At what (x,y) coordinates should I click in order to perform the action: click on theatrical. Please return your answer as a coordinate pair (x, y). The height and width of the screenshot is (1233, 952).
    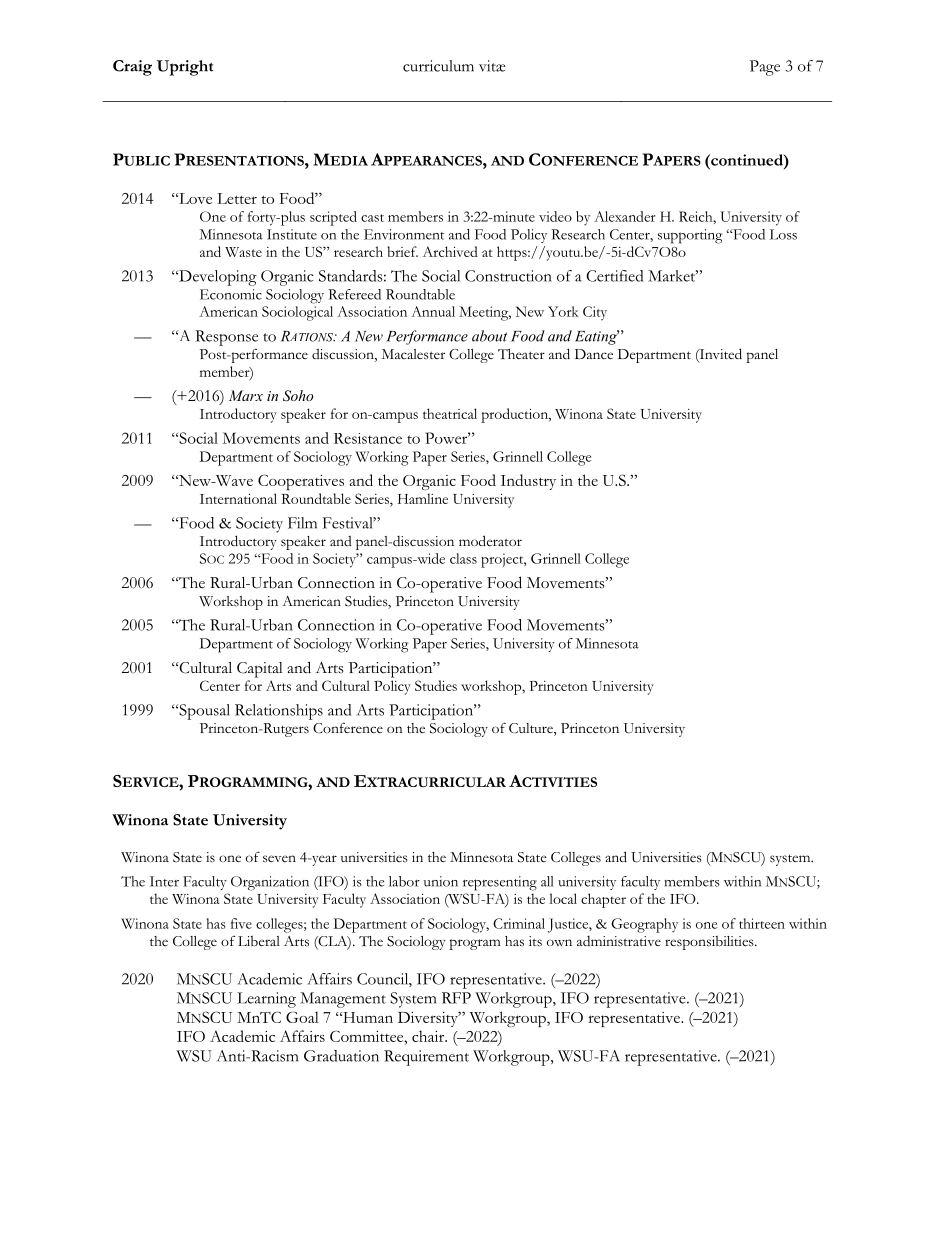
    Looking at the image, I should click on (450, 413).
